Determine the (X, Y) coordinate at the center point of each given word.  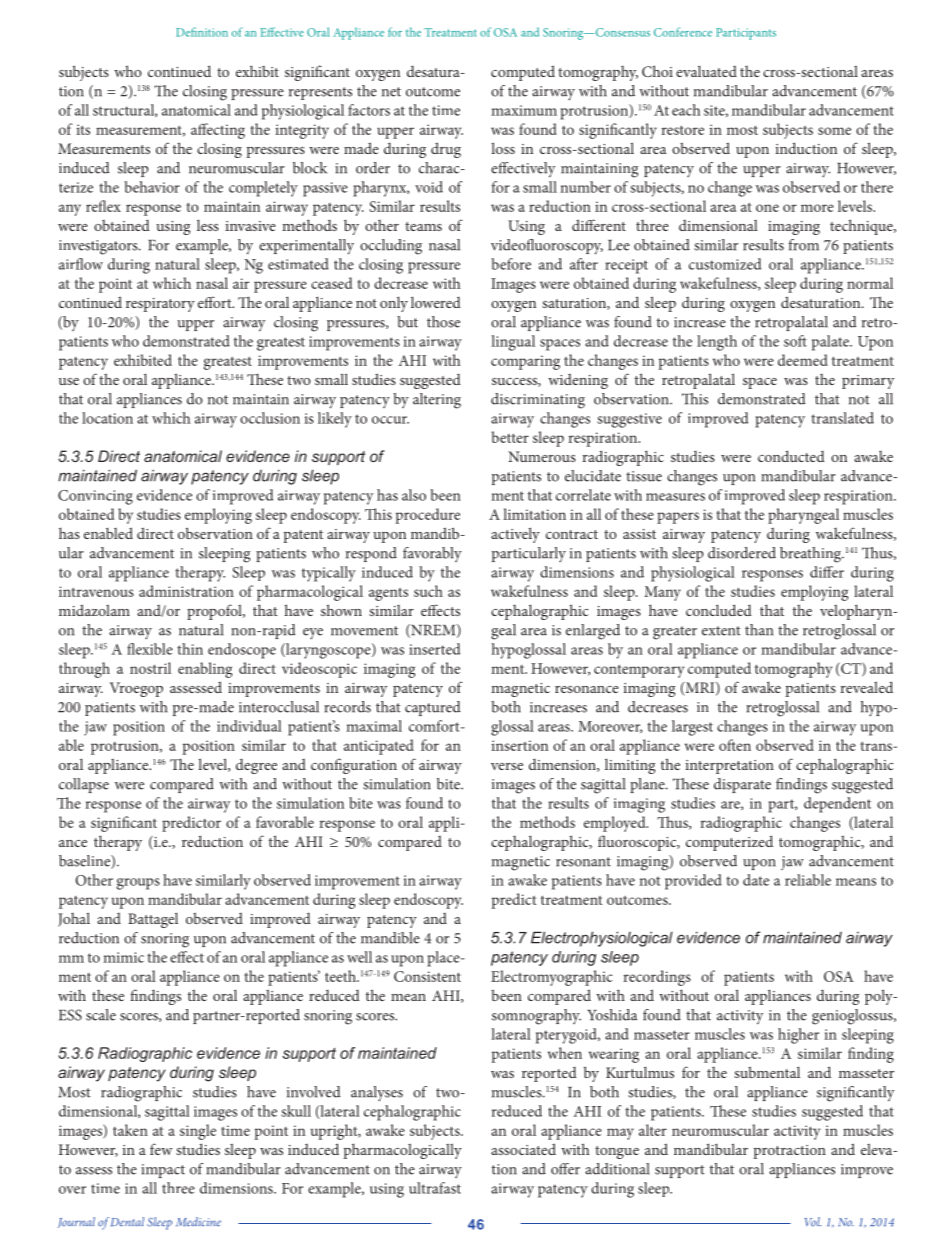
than (759, 630)
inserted (434, 649)
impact (163, 1171)
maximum (524, 110)
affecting (218, 131)
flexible (150, 649)
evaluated (706, 71)
